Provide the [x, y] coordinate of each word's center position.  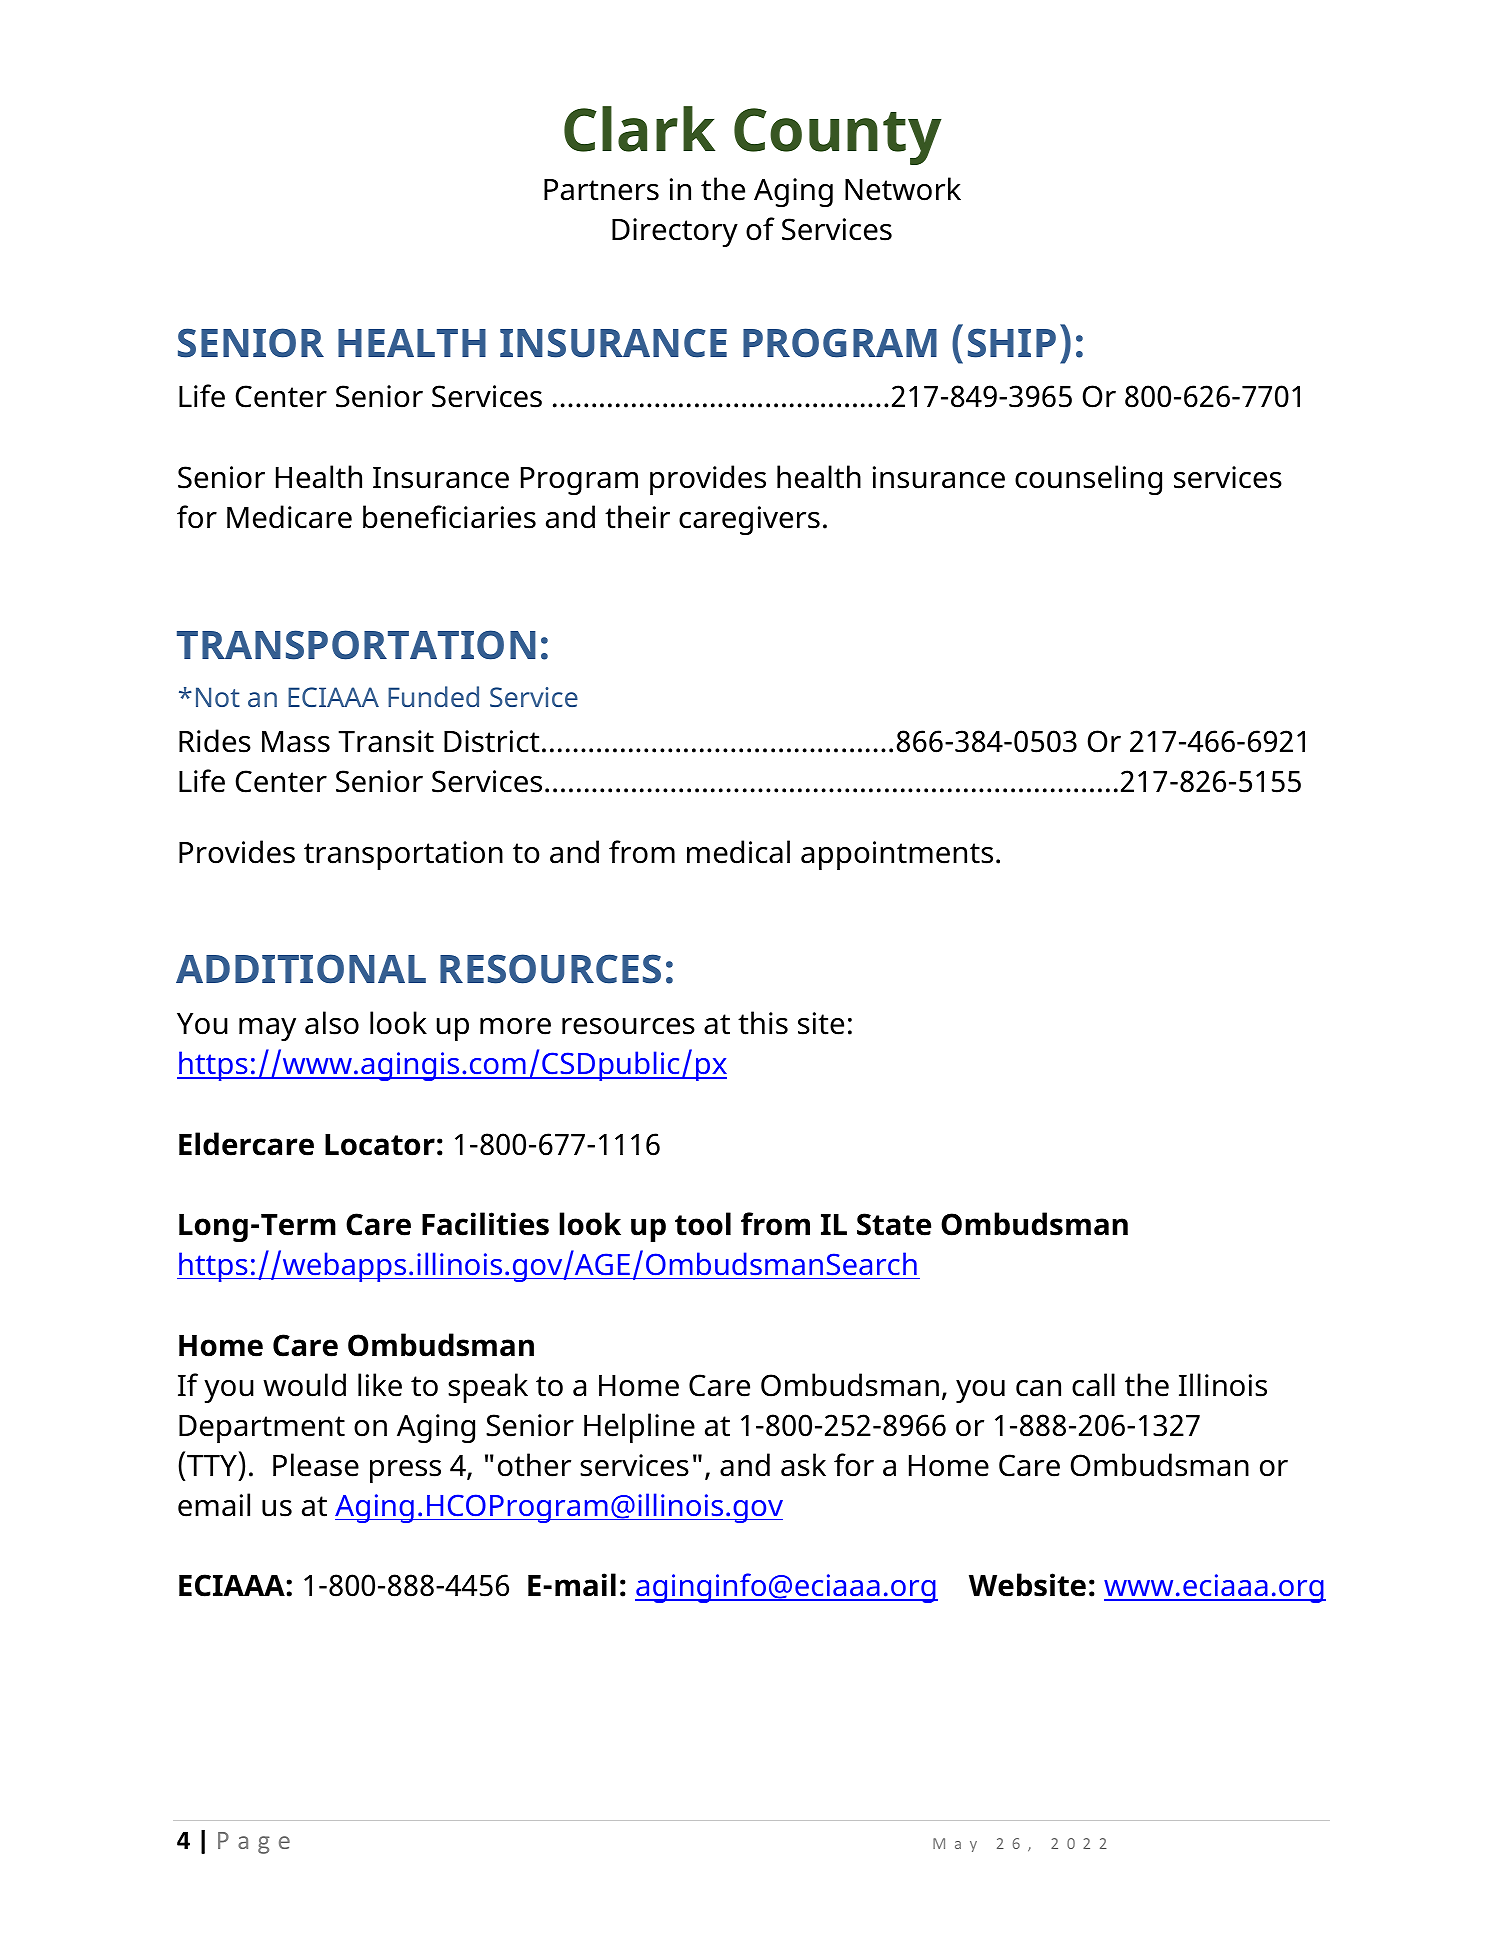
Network [903, 189]
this [763, 1023]
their [637, 517]
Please [316, 1465]
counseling [1088, 480]
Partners [601, 190]
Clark [639, 129]
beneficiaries [449, 517]
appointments [897, 855]
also [332, 1023]
